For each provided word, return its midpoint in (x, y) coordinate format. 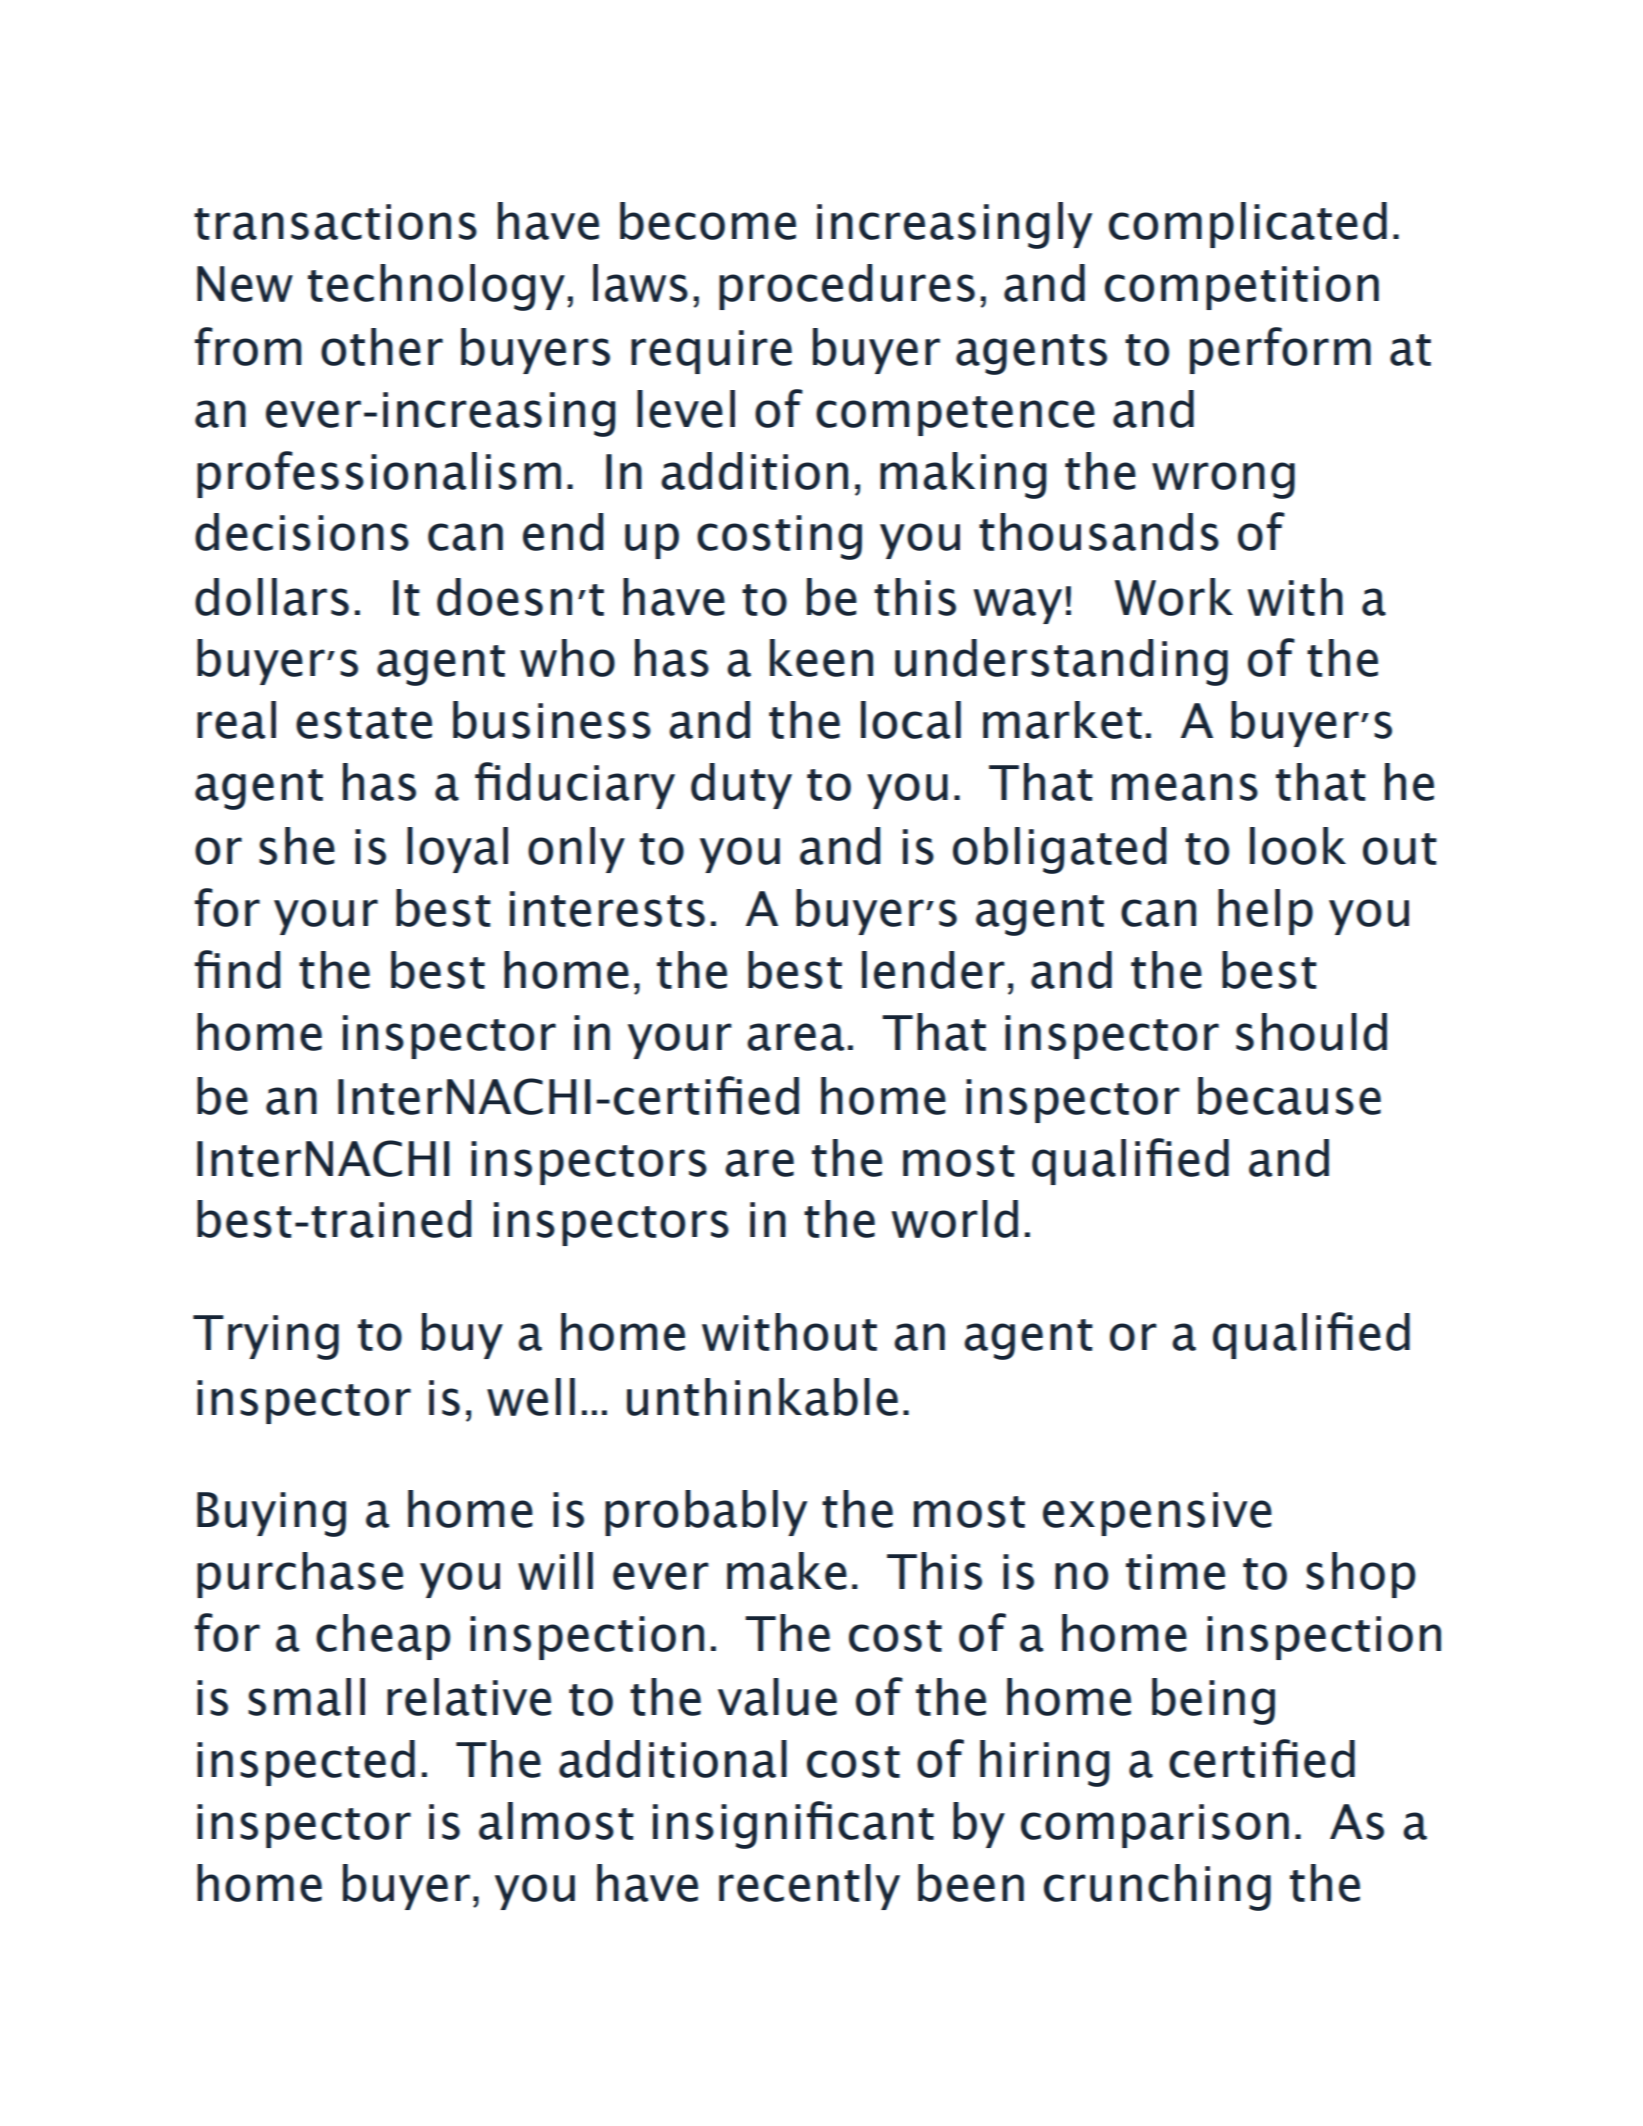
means (1185, 787)
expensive (1157, 1514)
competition (1242, 288)
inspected (306, 1763)
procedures (847, 287)
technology (436, 287)
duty (741, 786)
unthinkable (762, 1397)
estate (364, 723)
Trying (266, 1337)
